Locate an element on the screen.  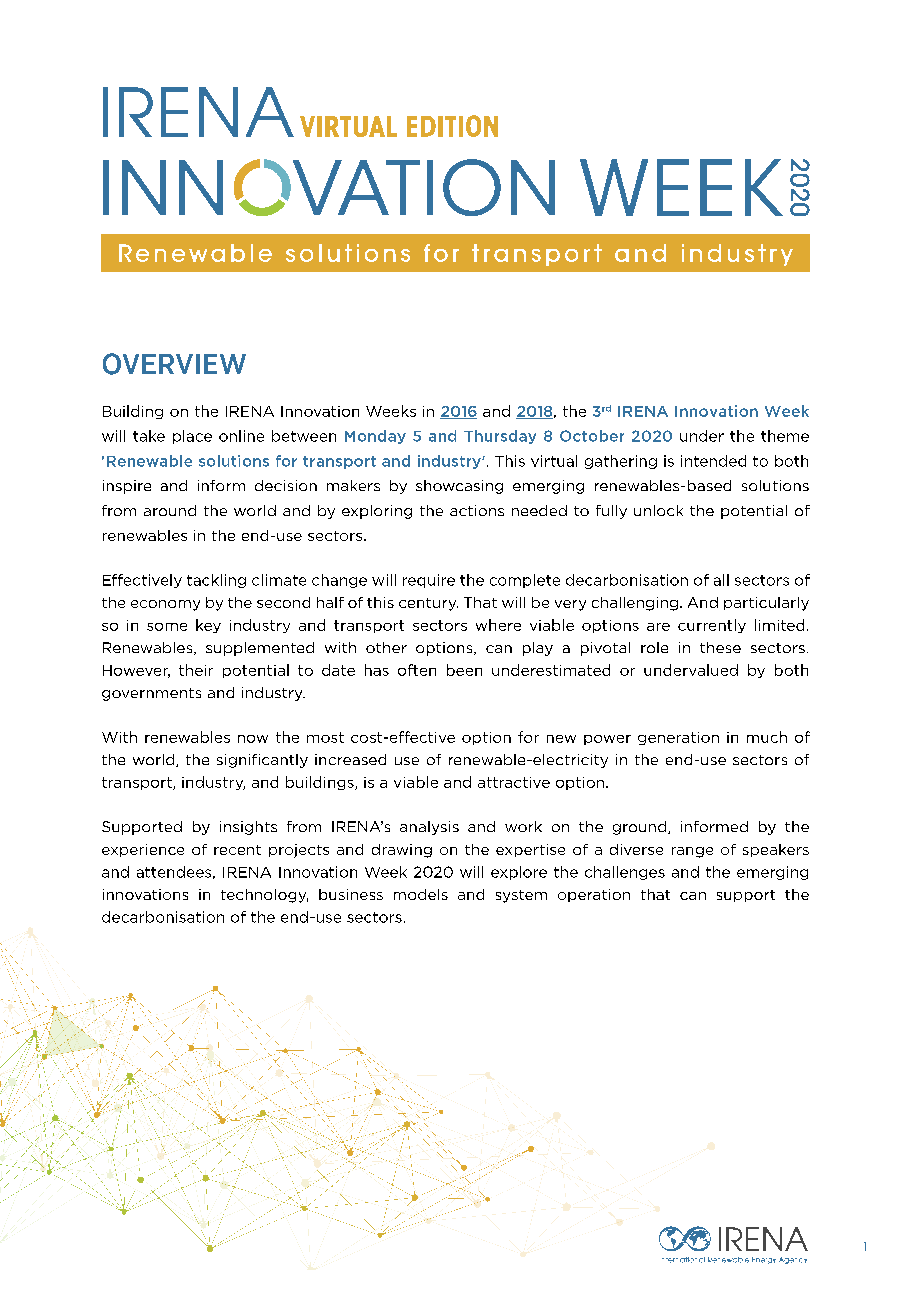
been is located at coordinates (464, 670).
